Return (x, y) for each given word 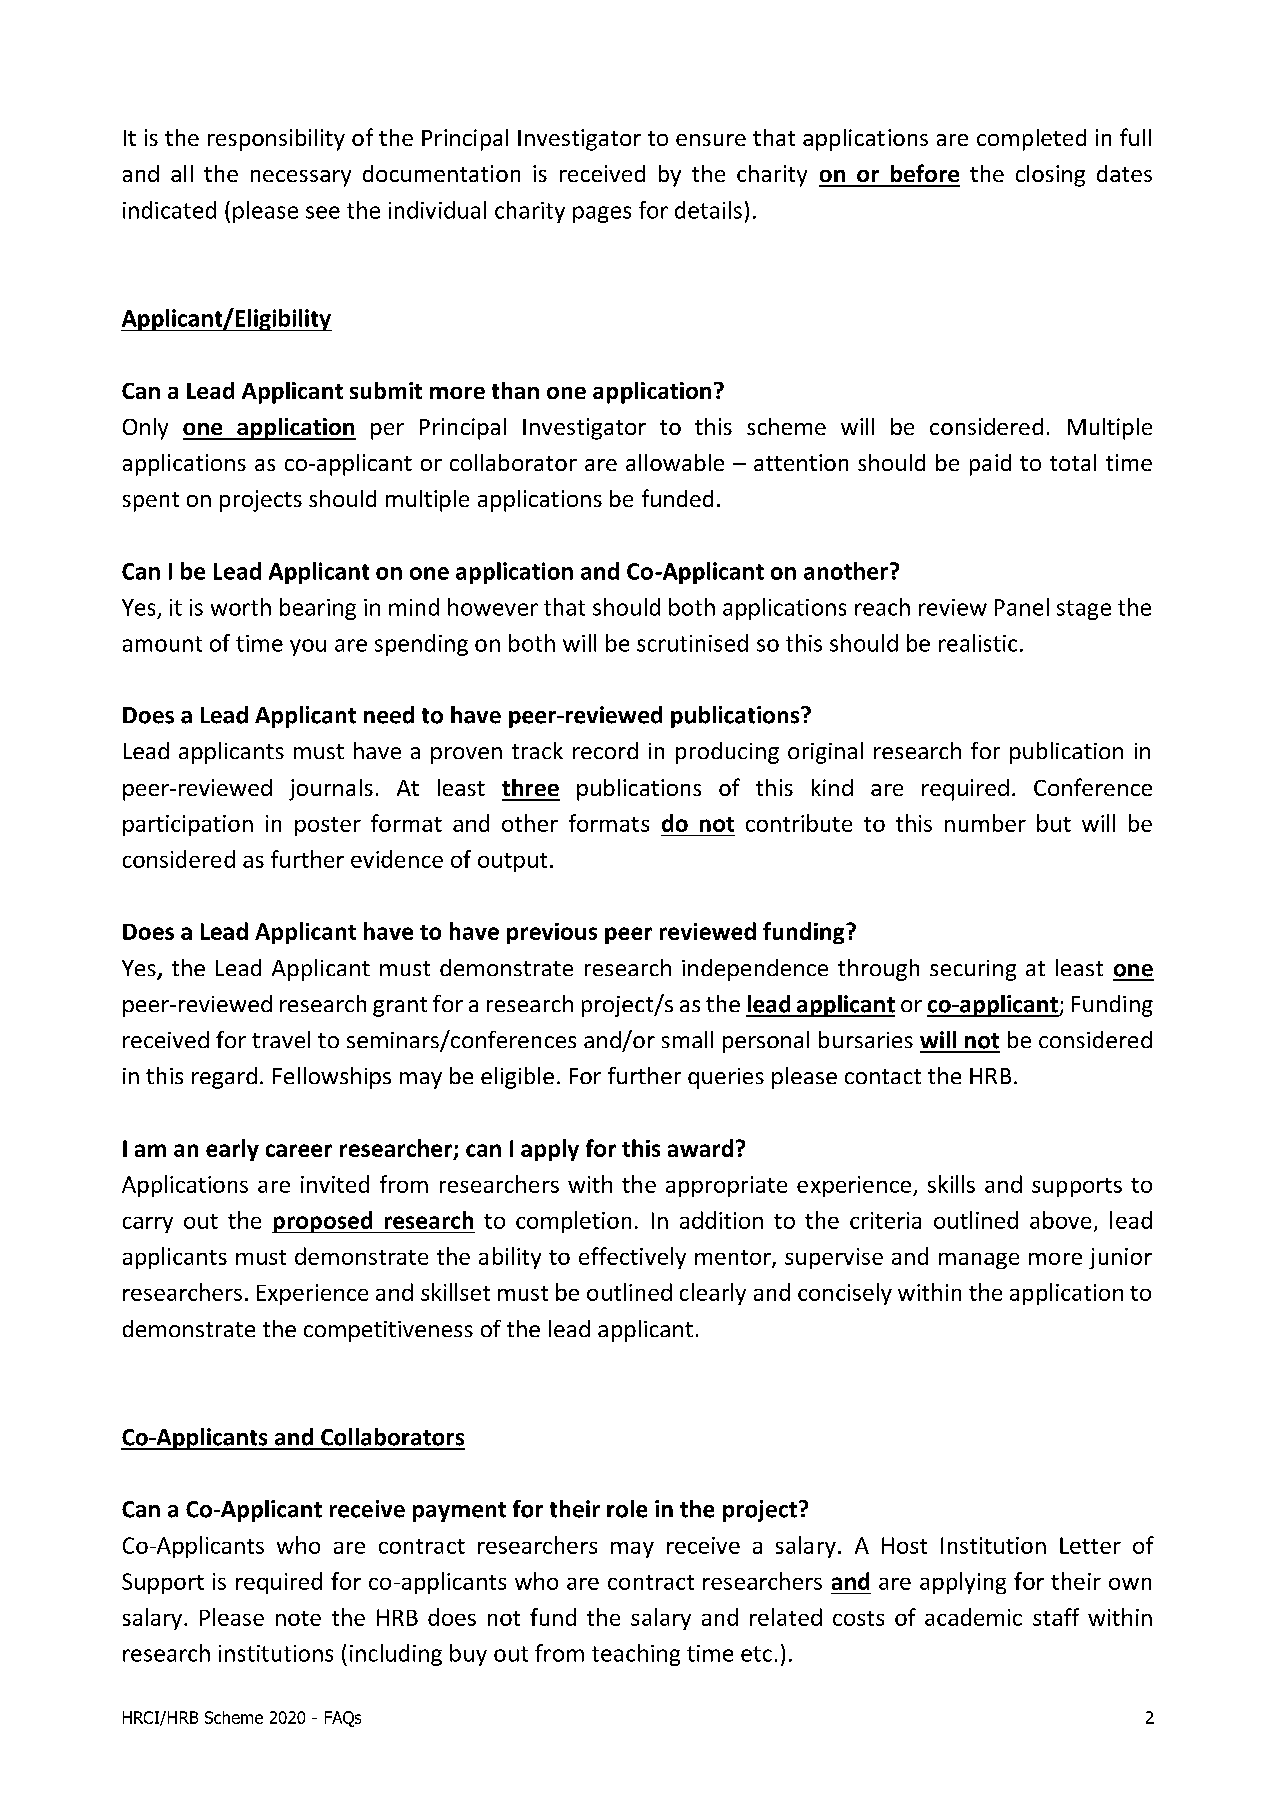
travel (281, 1039)
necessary (301, 178)
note (298, 1618)
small (687, 1039)
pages (602, 214)
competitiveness (388, 1331)
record (605, 750)
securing (973, 970)
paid (990, 465)
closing (1050, 176)
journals (331, 790)
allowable (675, 462)
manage (979, 1261)
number (985, 823)
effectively (632, 1258)
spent (151, 502)
